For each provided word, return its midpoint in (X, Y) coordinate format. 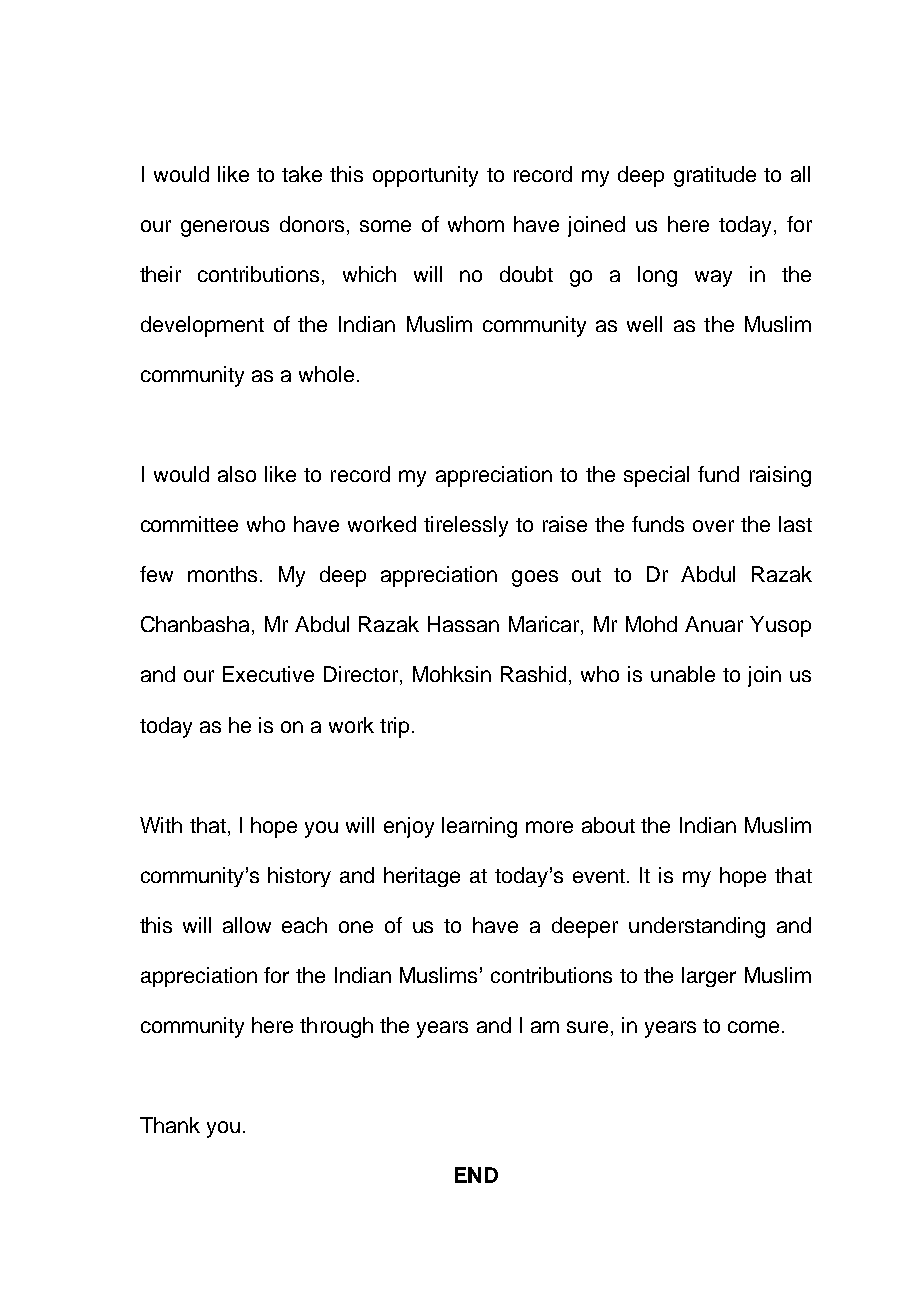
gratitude (715, 176)
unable (683, 674)
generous (225, 228)
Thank (170, 1125)
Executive (268, 674)
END (476, 1175)
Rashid (533, 674)
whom (476, 224)
